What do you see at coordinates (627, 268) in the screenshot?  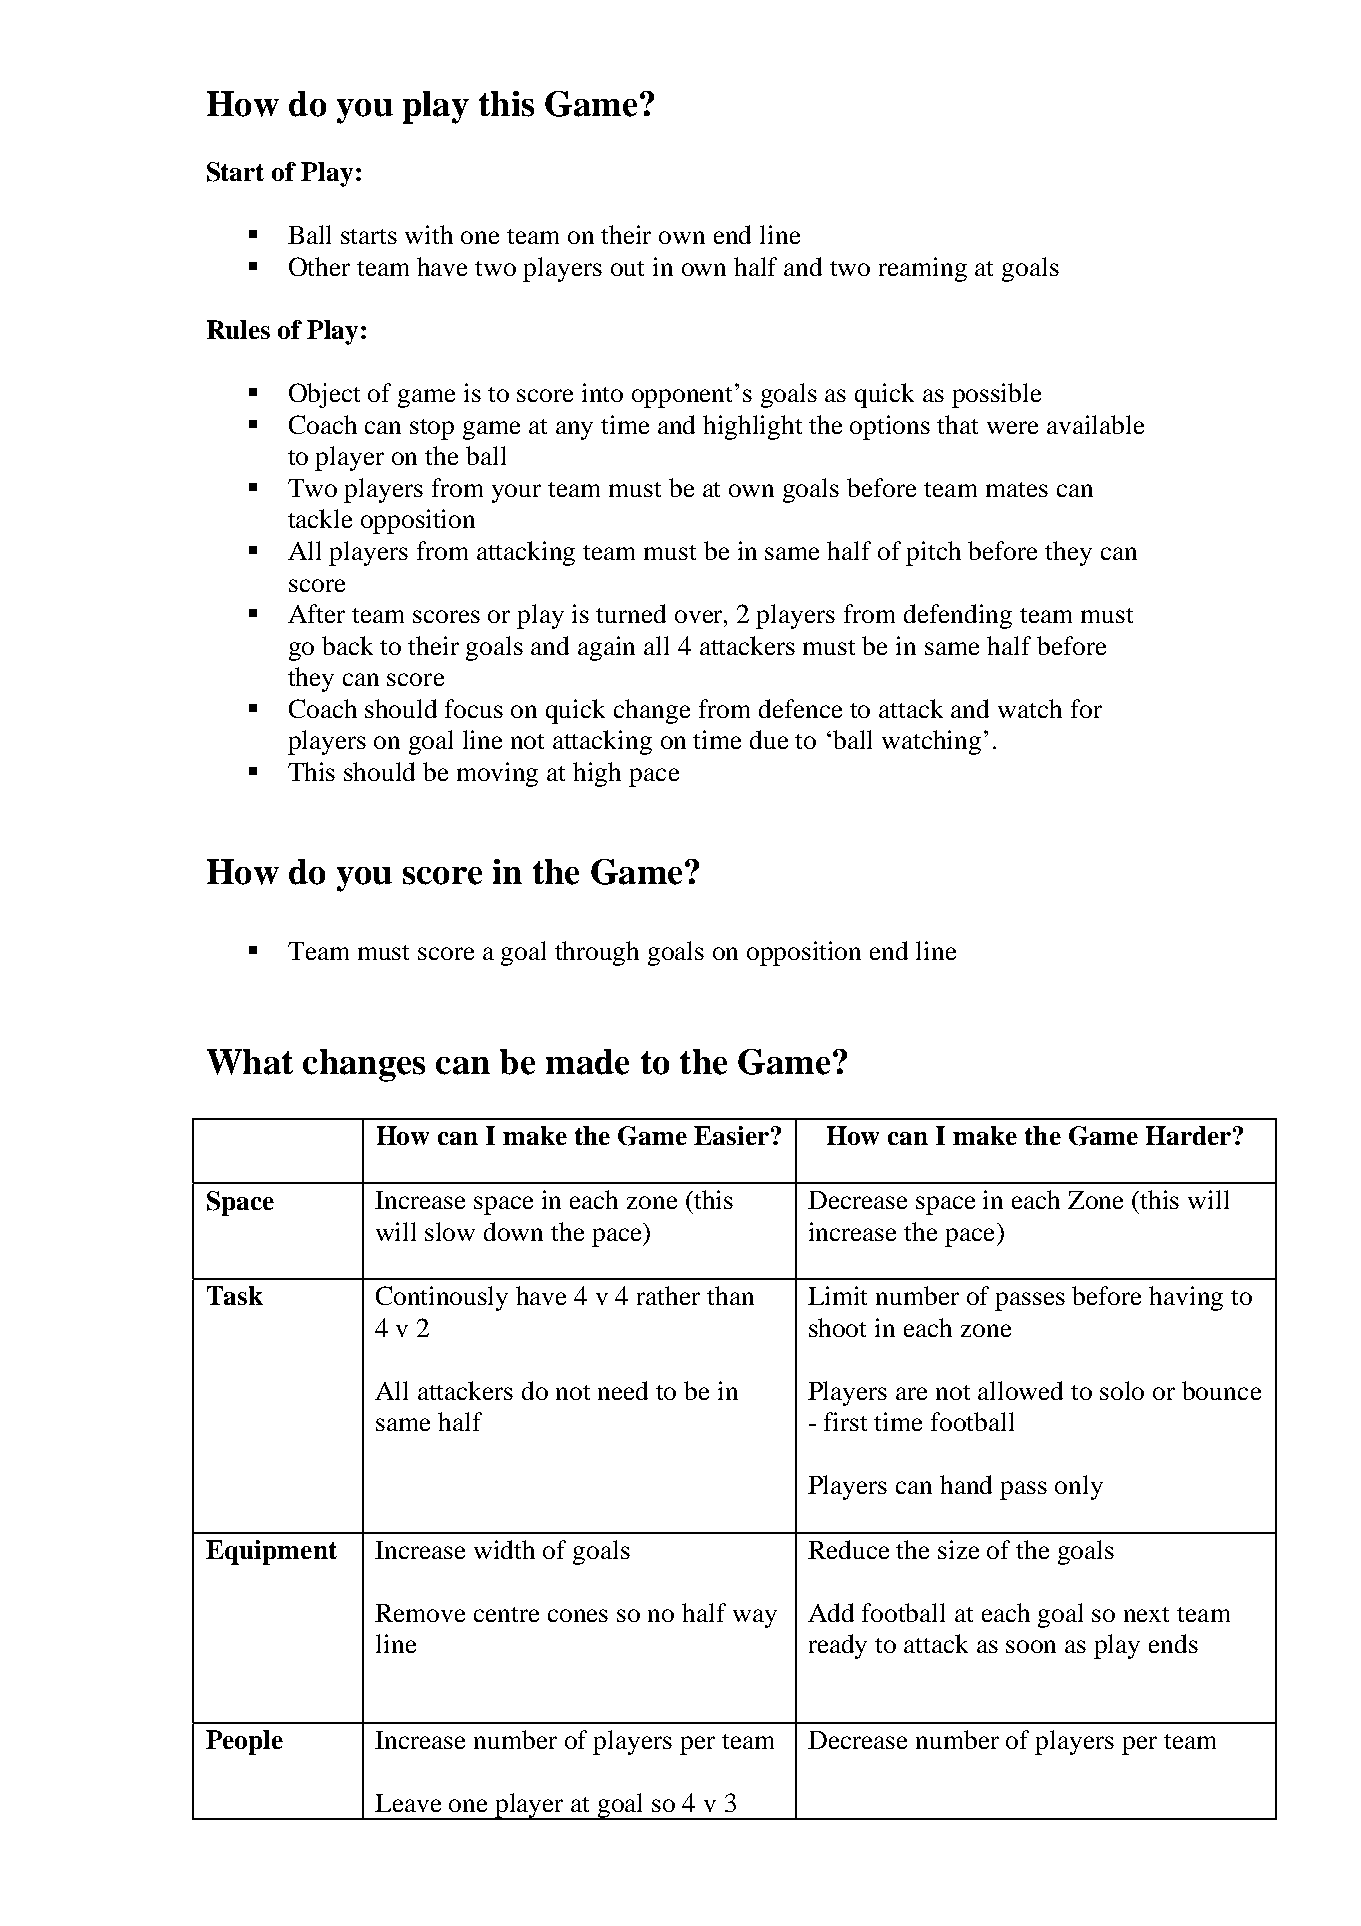 I see `out` at bounding box center [627, 268].
